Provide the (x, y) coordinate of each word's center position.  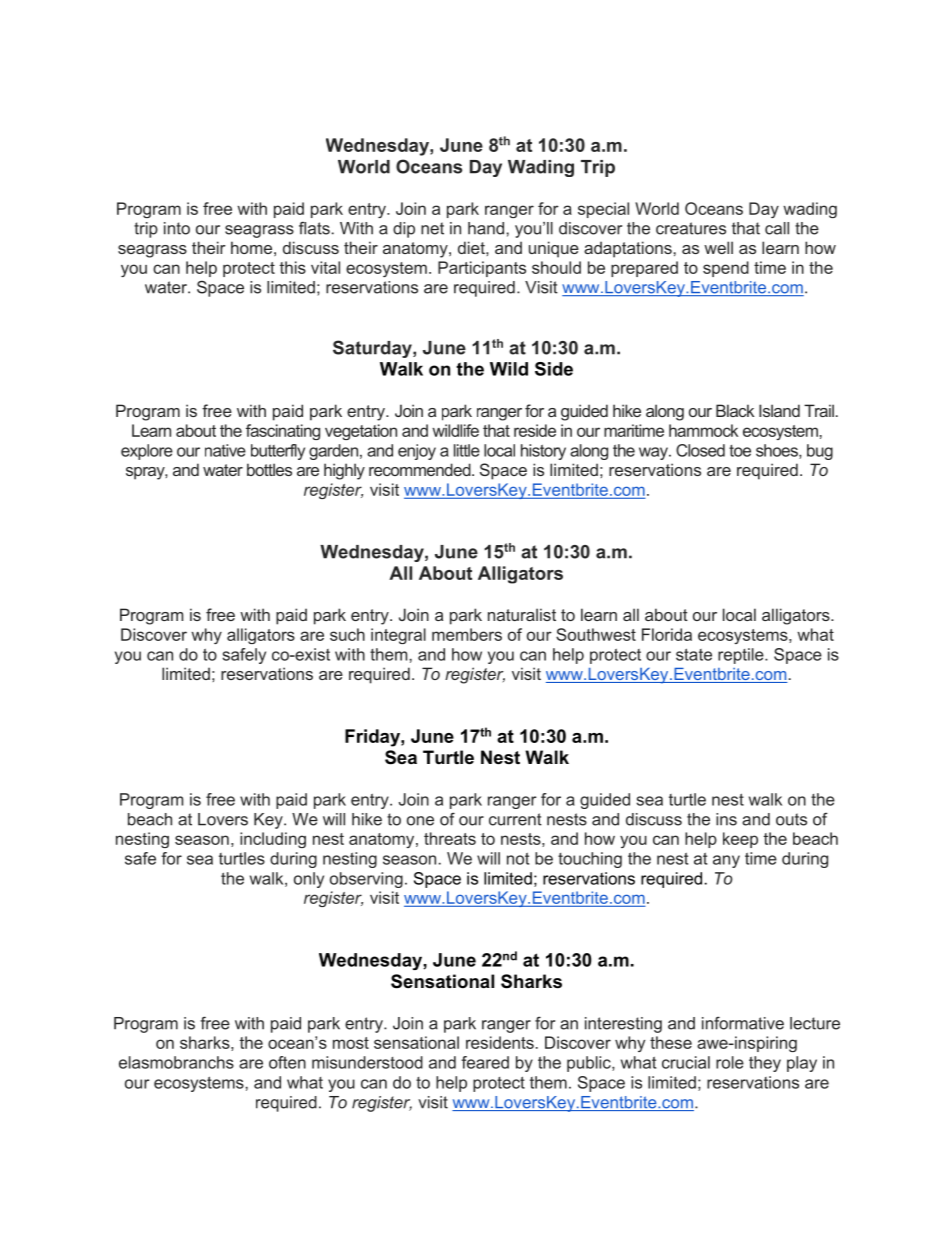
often (287, 1062)
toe (740, 451)
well (718, 247)
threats (450, 838)
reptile (742, 656)
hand (486, 228)
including (273, 840)
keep (740, 840)
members (467, 634)
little (467, 450)
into (177, 228)
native (225, 450)
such (347, 634)
